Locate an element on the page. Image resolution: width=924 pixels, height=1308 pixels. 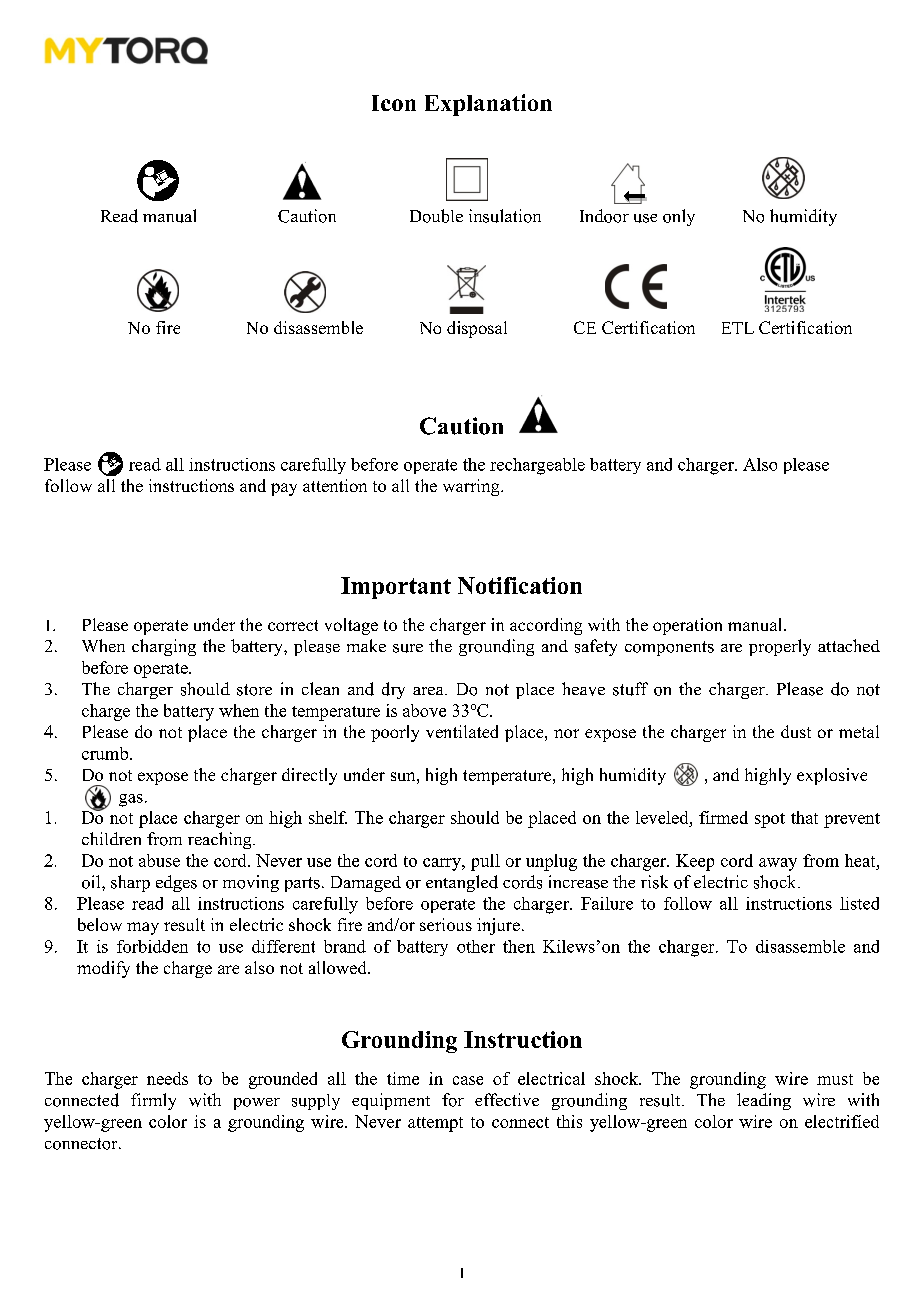
Icon is located at coordinates (394, 103).
